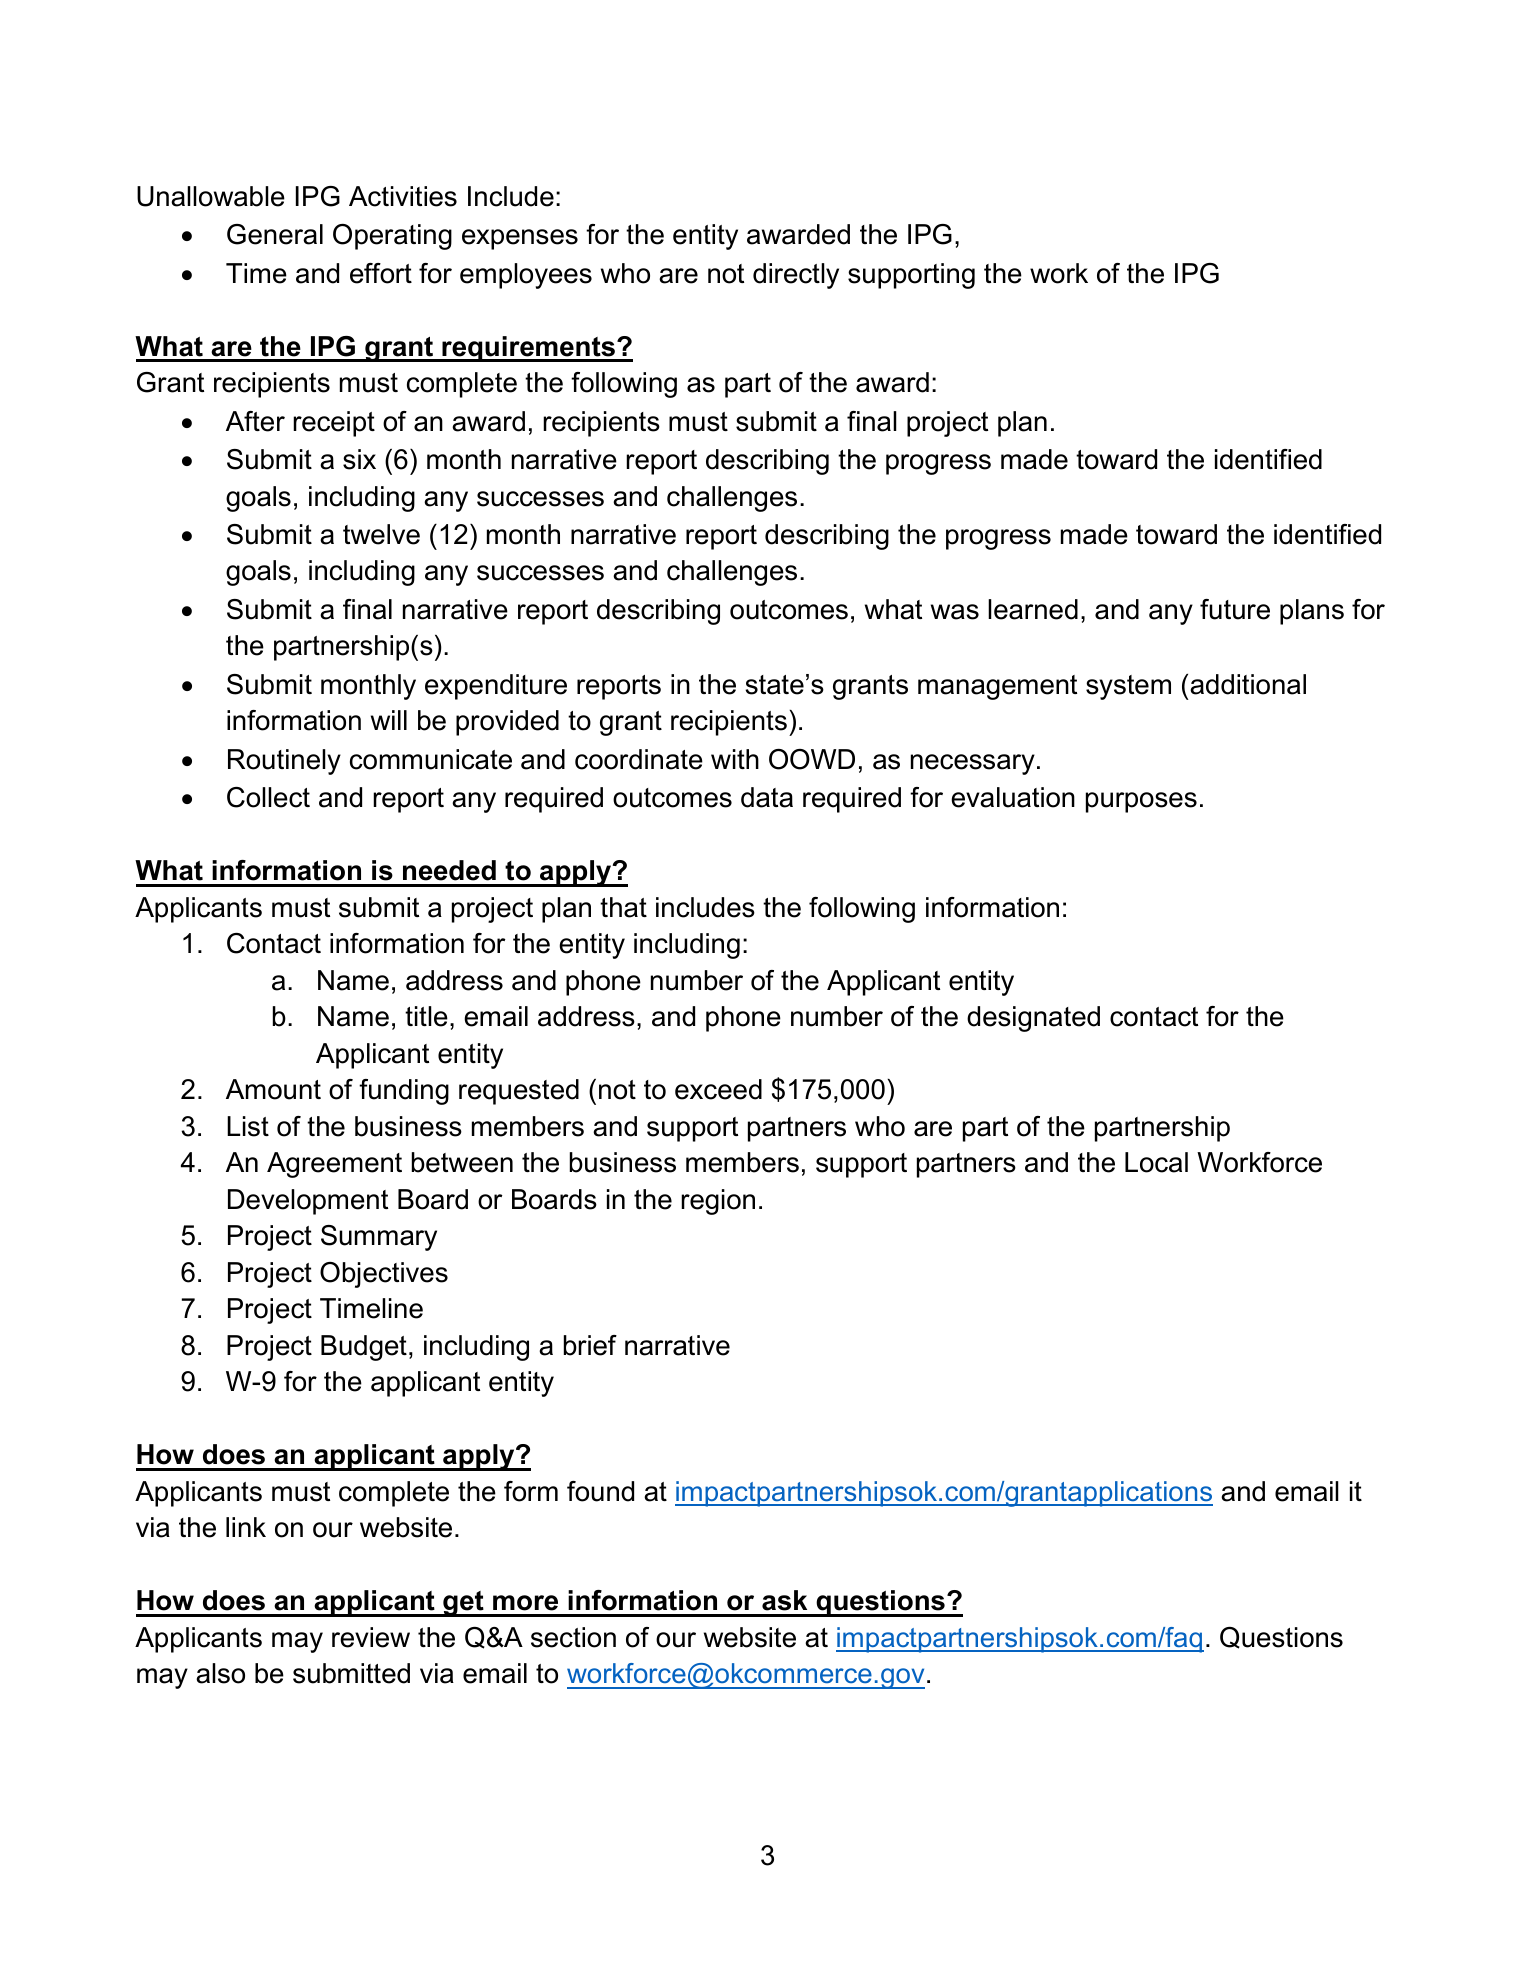 The width and height of the image is (1536, 1988). What do you see at coordinates (955, 612) in the image?
I see `was` at bounding box center [955, 612].
